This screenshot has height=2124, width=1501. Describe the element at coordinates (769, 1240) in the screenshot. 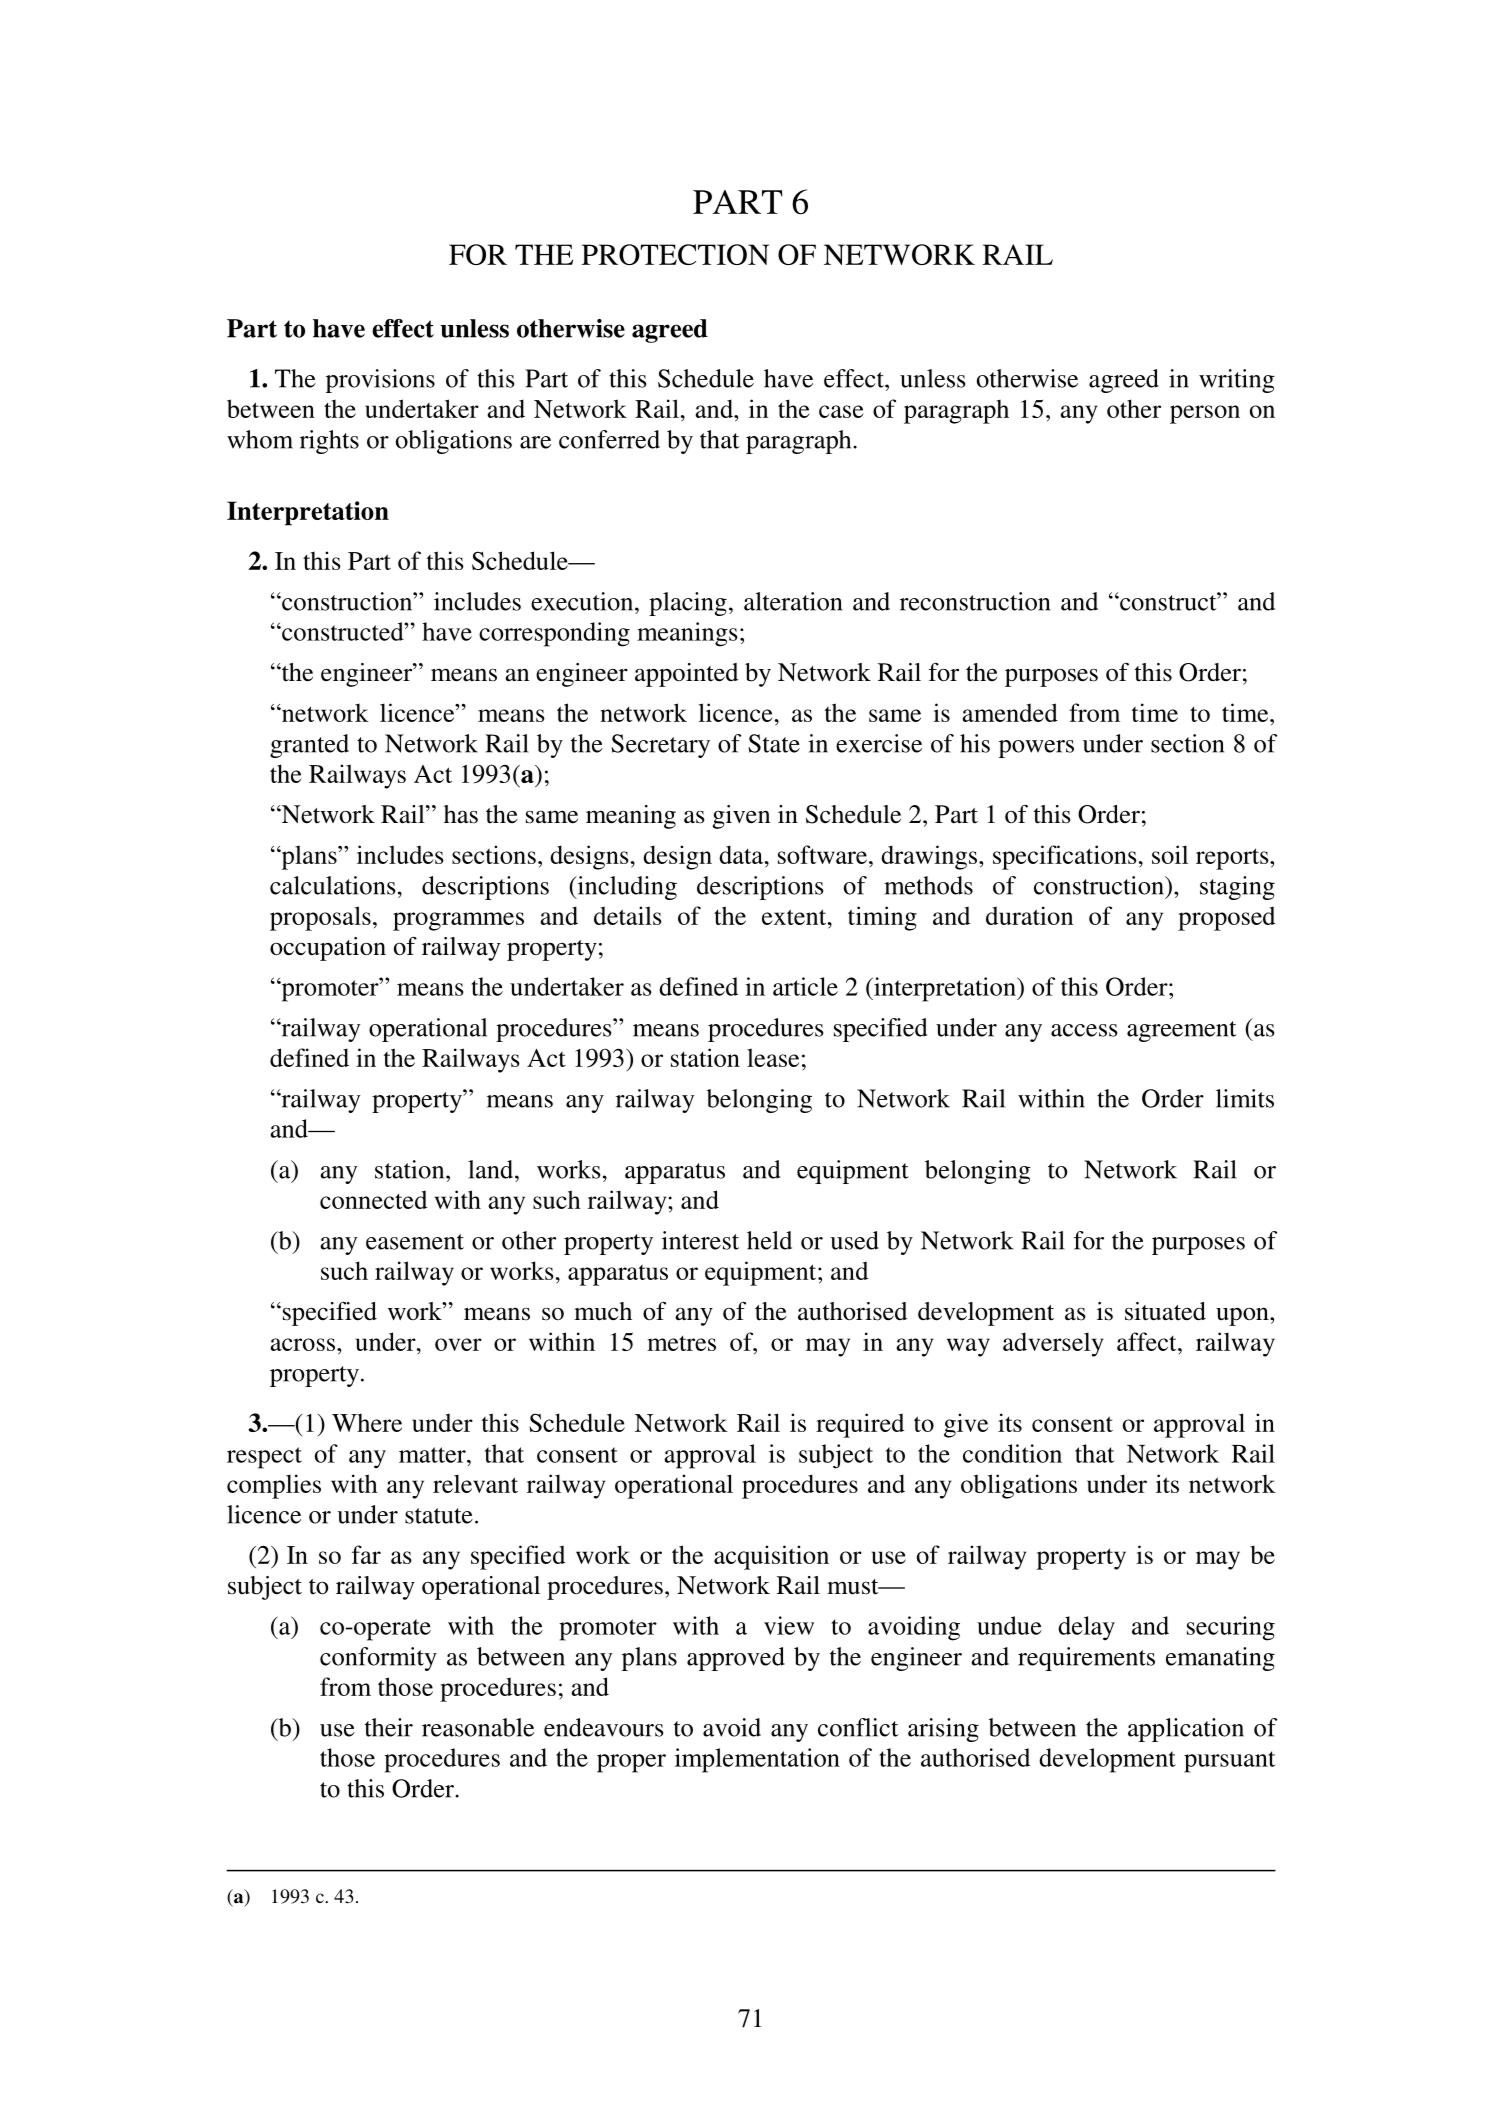

I see `held` at that location.
